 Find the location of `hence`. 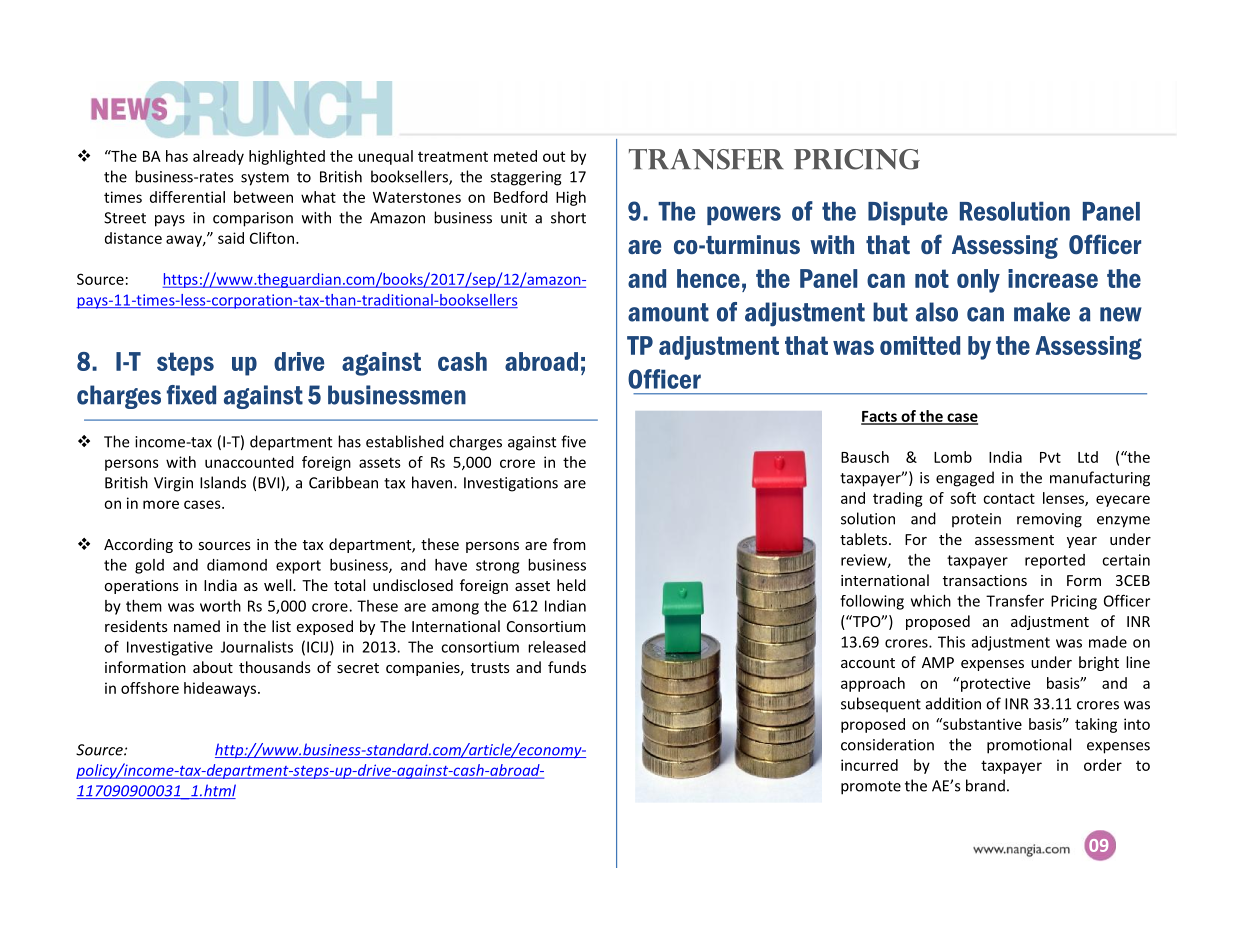

hence is located at coordinates (708, 278).
